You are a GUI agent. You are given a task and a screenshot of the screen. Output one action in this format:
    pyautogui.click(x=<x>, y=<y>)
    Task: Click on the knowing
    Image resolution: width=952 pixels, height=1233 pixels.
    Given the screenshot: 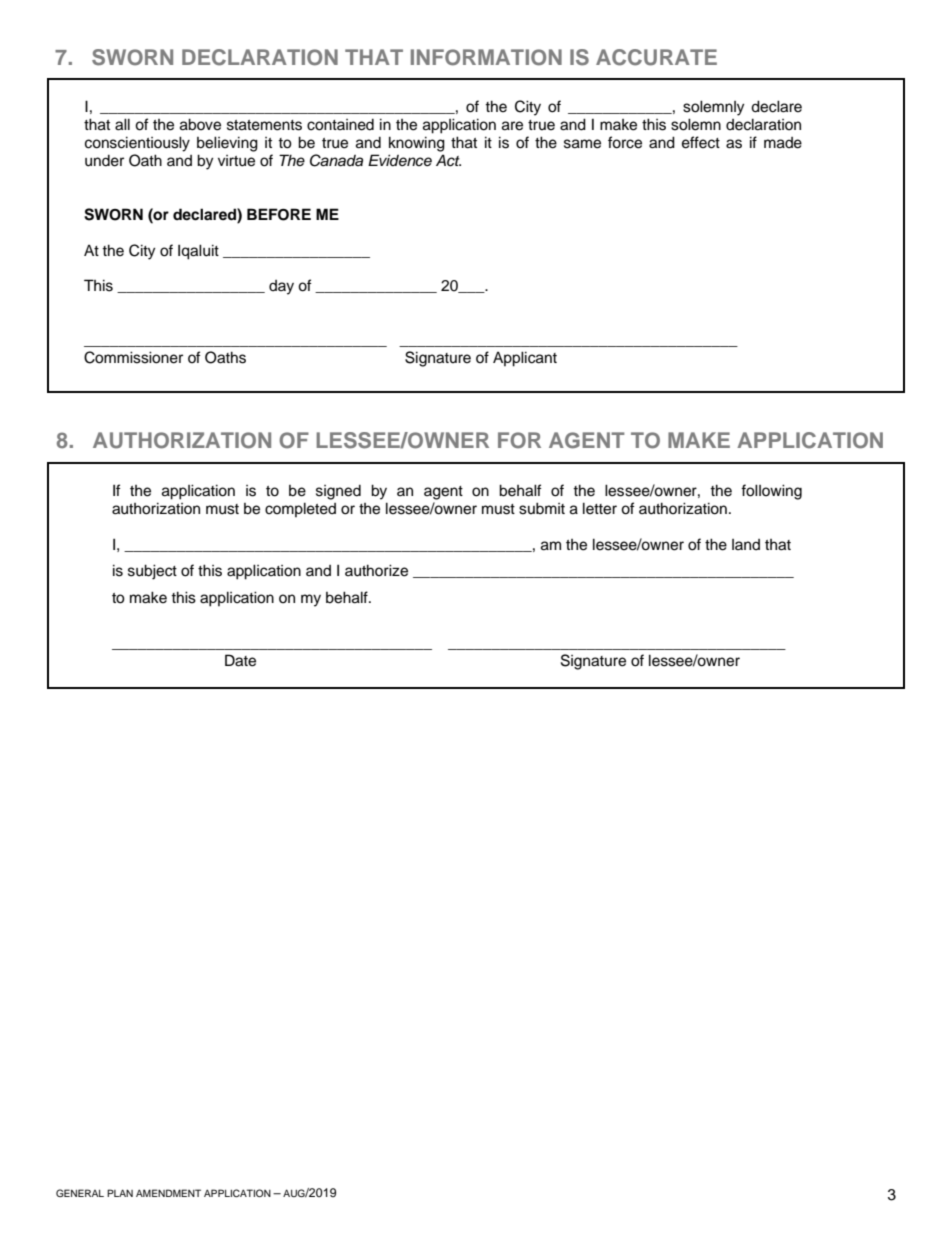 What is the action you would take?
    pyautogui.click(x=417, y=144)
